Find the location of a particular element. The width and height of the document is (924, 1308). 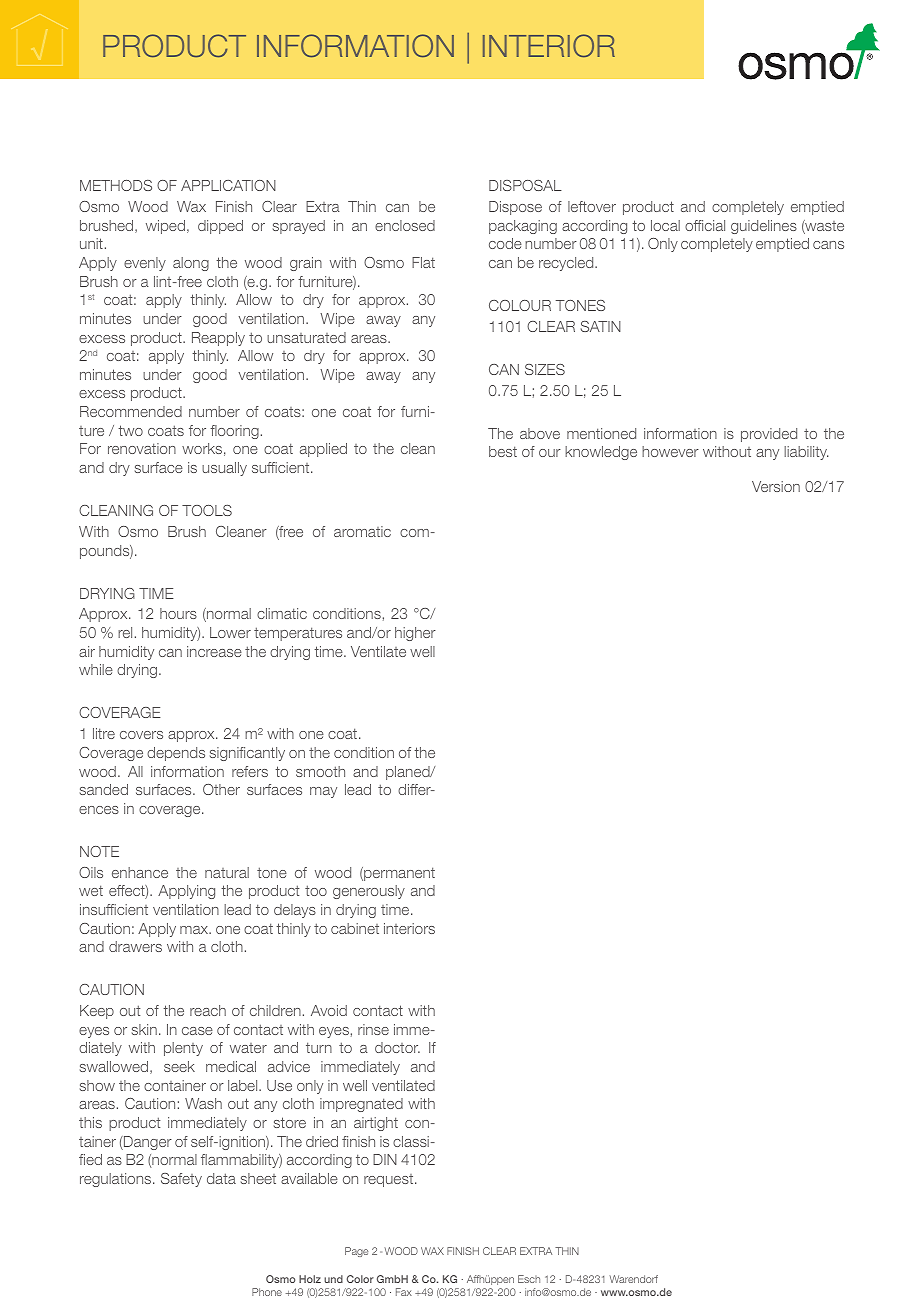

reach is located at coordinates (208, 1010).
